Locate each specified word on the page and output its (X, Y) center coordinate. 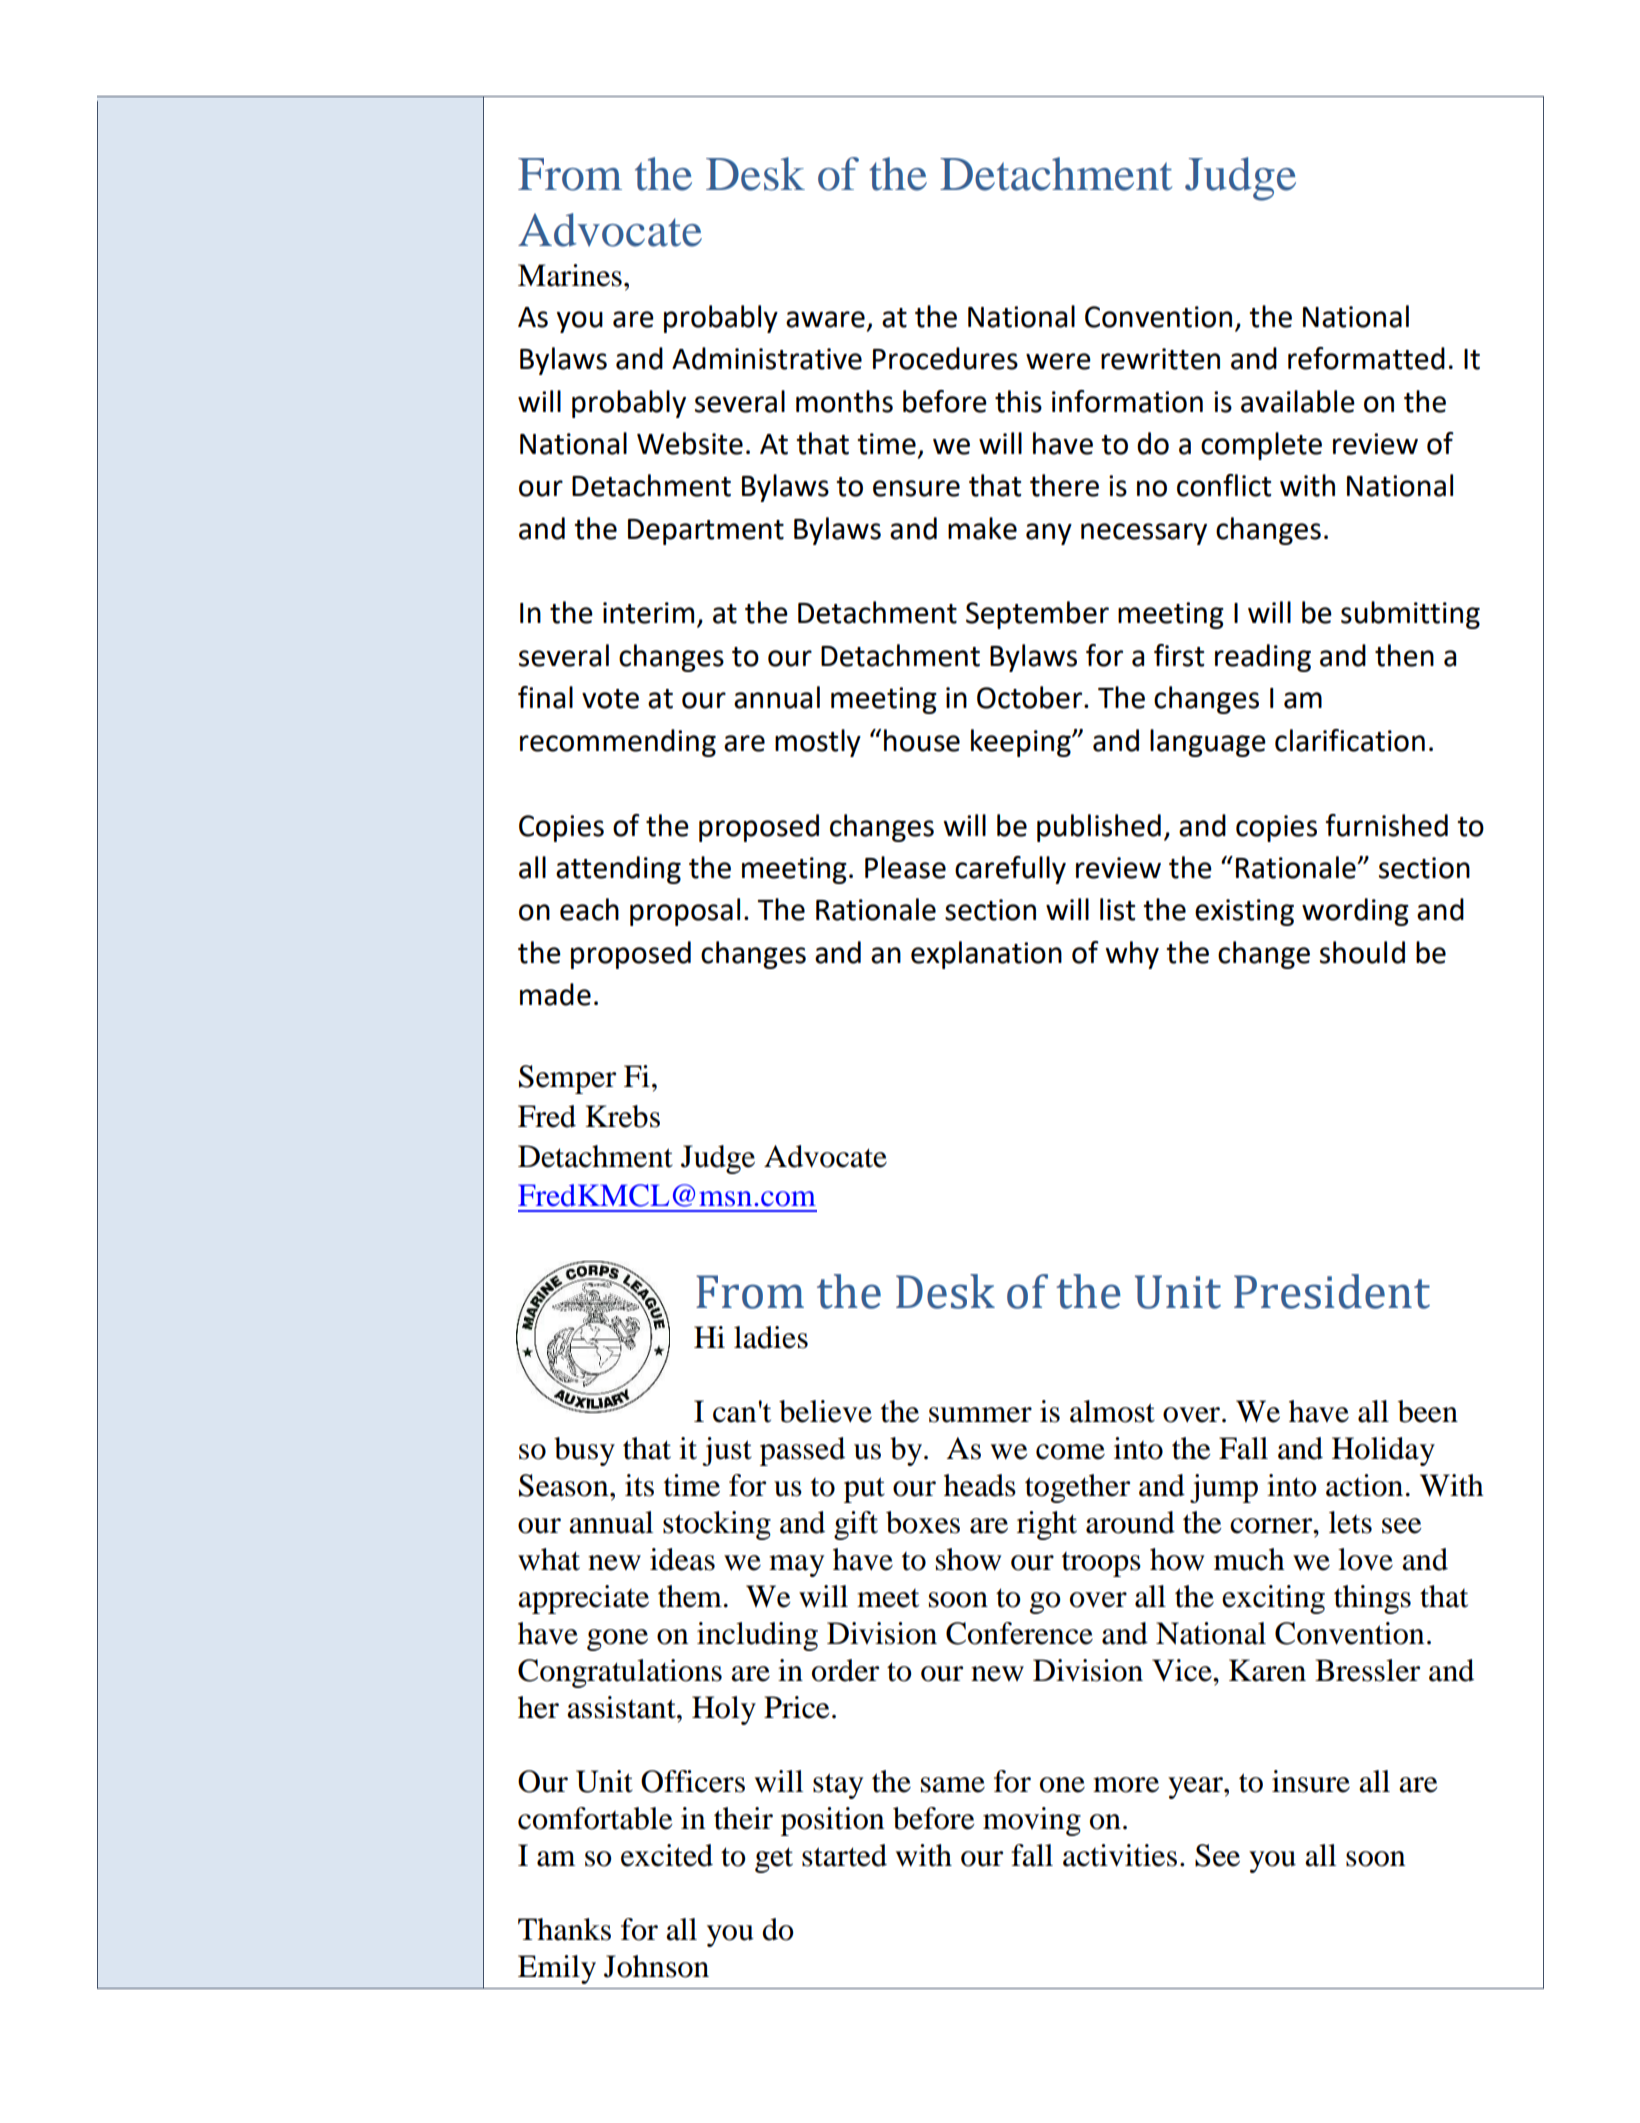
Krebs (622, 1116)
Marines (570, 275)
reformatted (1366, 358)
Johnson (656, 1966)
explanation (986, 955)
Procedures (945, 358)
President (1332, 1291)
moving (1032, 1821)
